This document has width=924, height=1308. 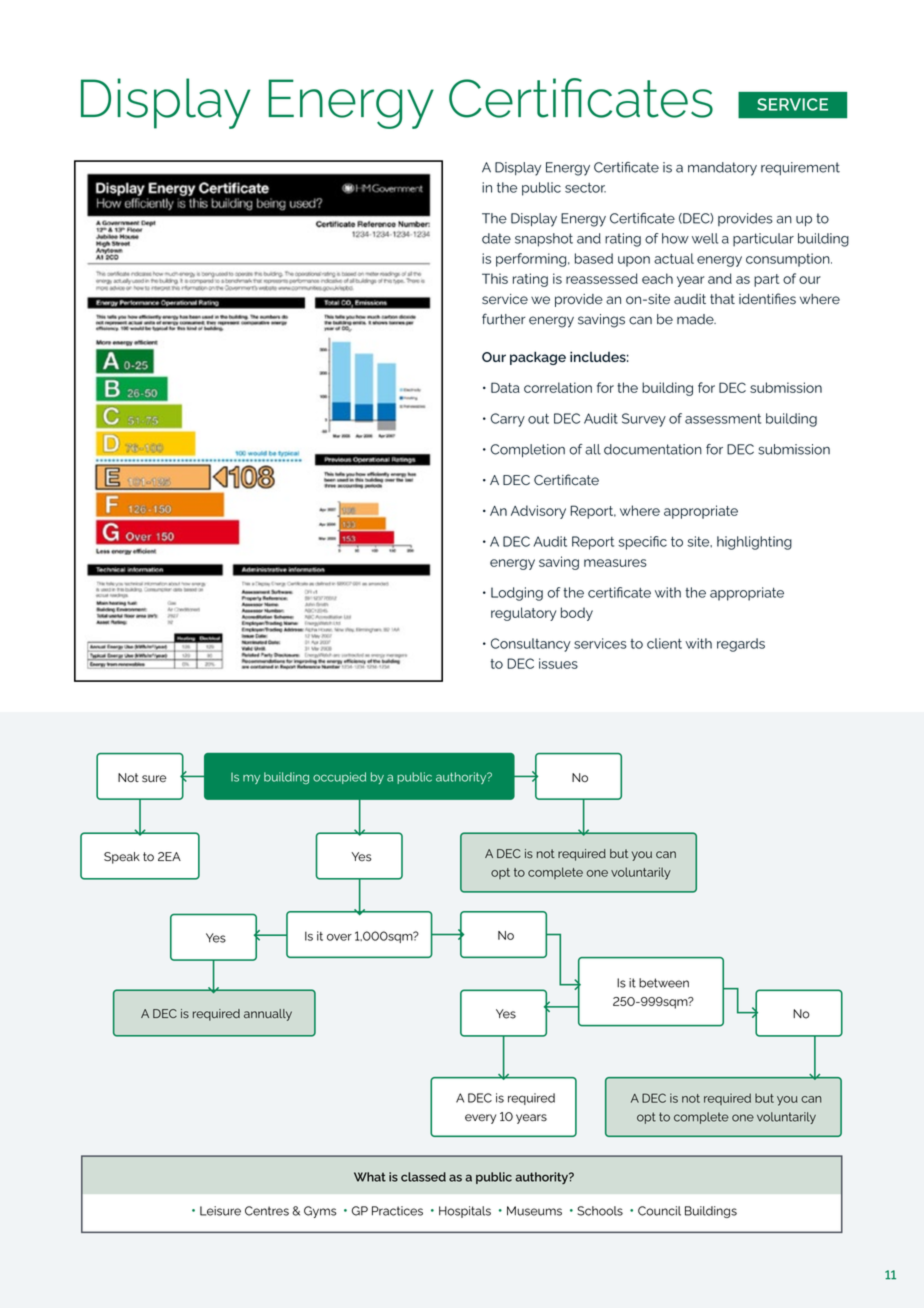 What do you see at coordinates (267, 1211) in the document?
I see `Centres` at bounding box center [267, 1211].
